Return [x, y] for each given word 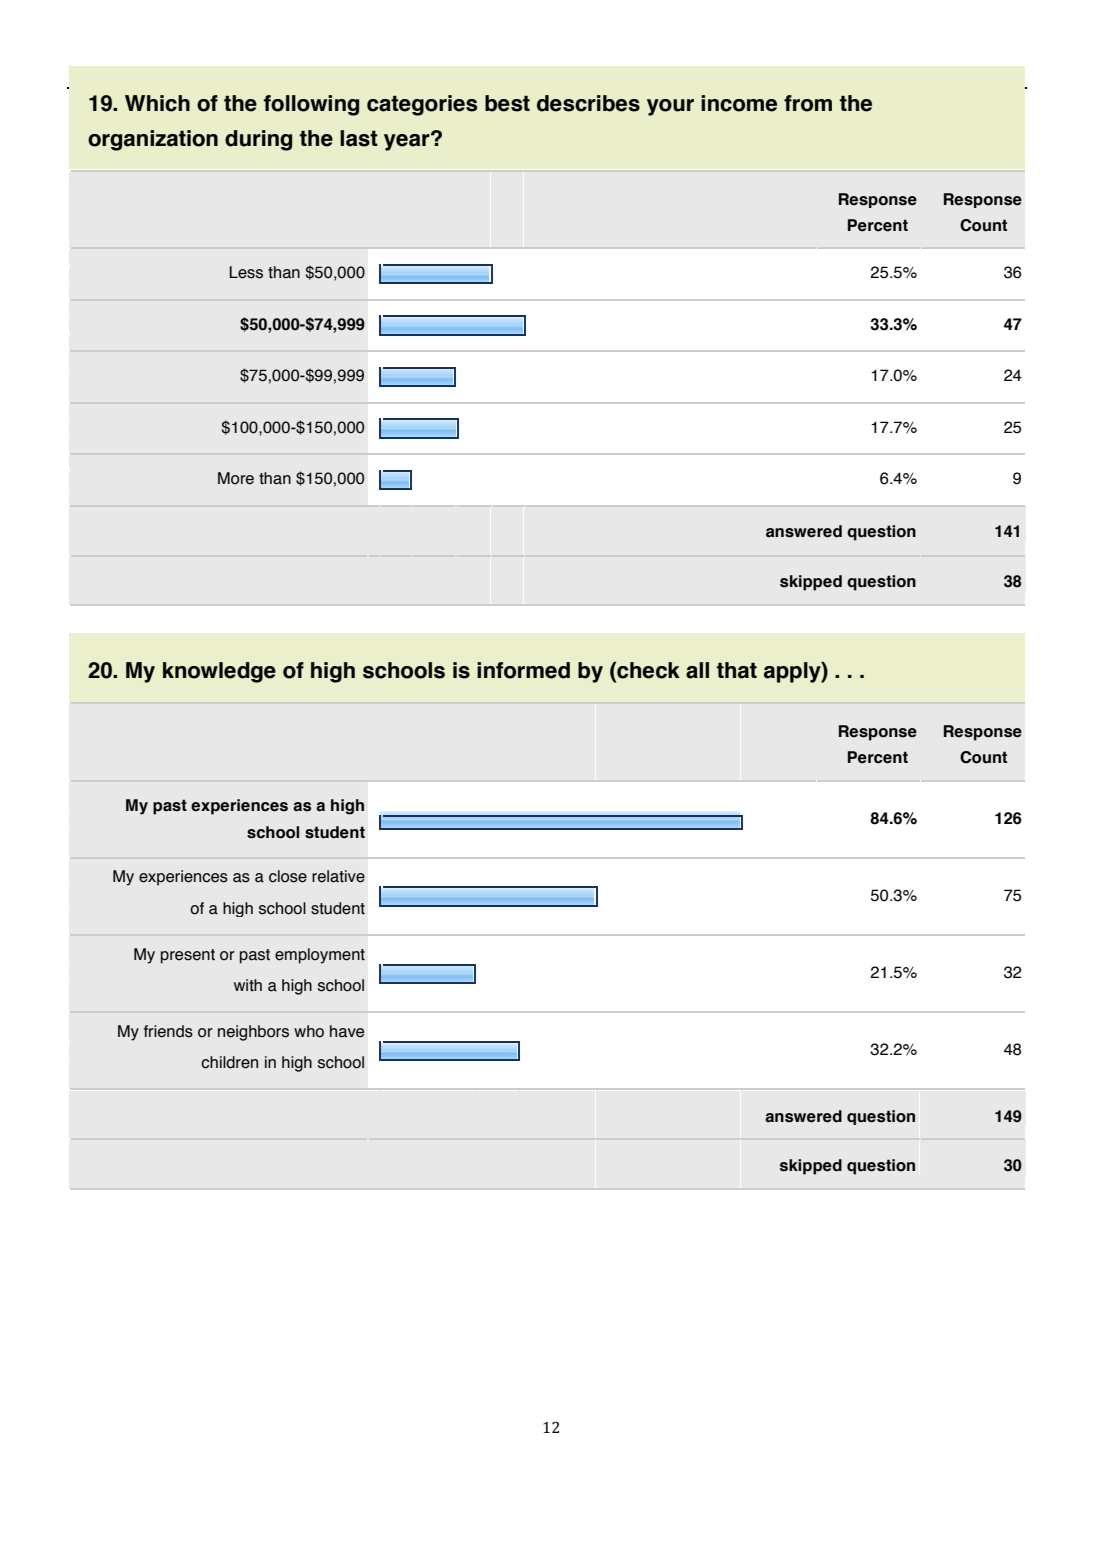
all [697, 670]
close [288, 876]
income [739, 103]
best [507, 103]
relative [338, 876]
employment [320, 956]
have [347, 1031]
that [736, 670]
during [258, 140]
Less [246, 272]
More [236, 478]
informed [523, 670]
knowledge [219, 672]
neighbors [253, 1033]
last [359, 138]
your [670, 107]
